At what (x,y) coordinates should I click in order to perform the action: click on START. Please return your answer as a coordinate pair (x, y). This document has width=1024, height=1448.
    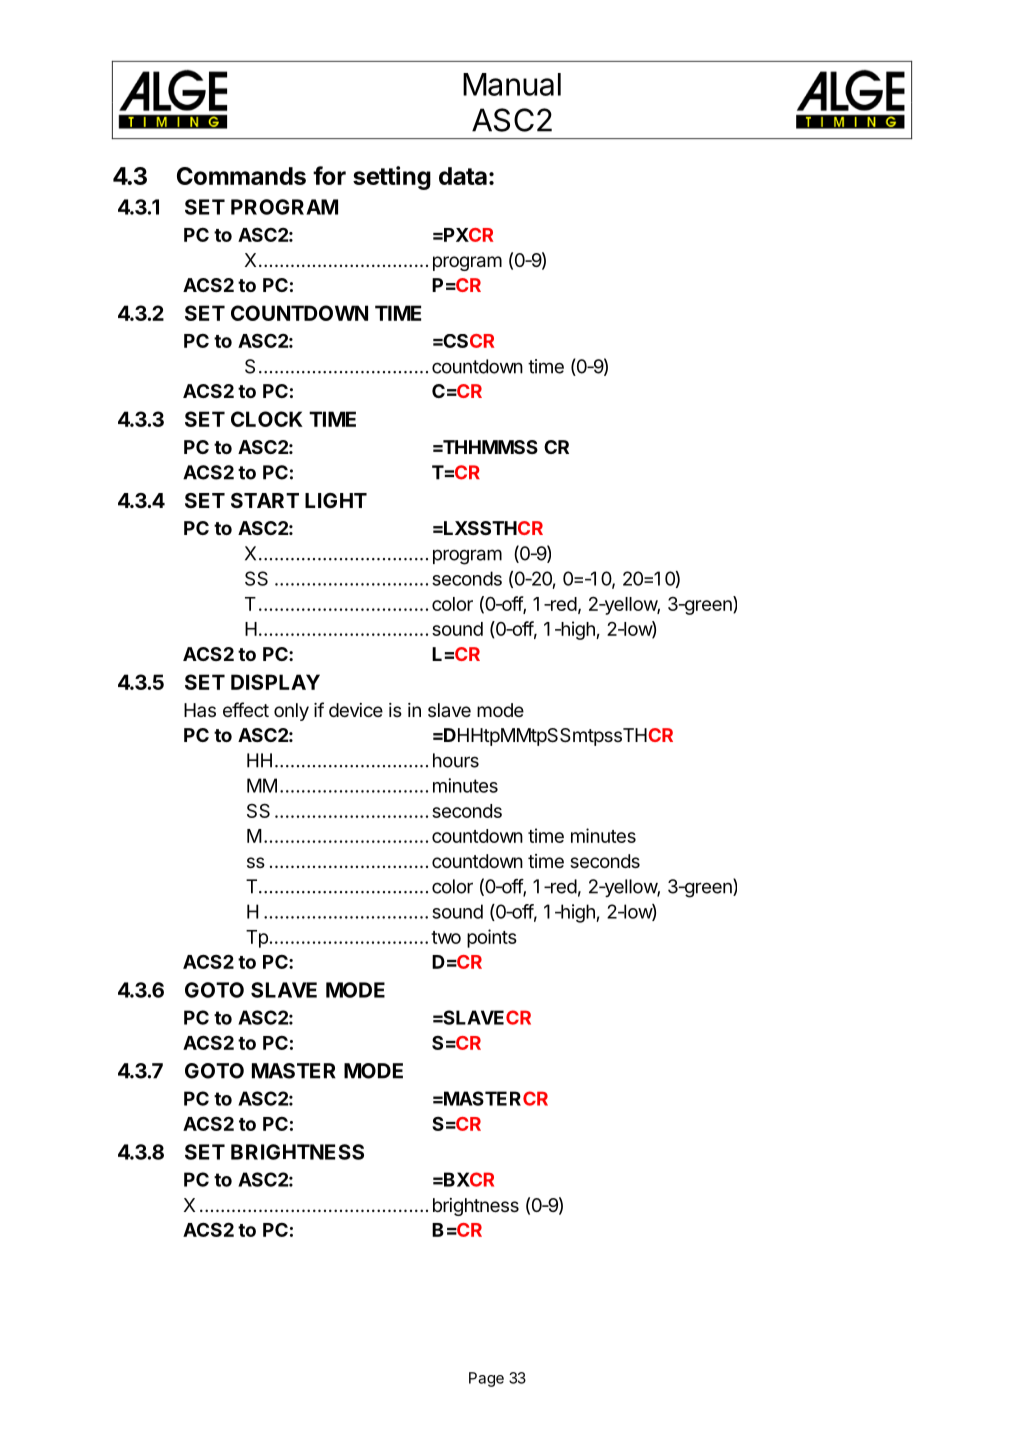
    Looking at the image, I should click on (265, 500).
